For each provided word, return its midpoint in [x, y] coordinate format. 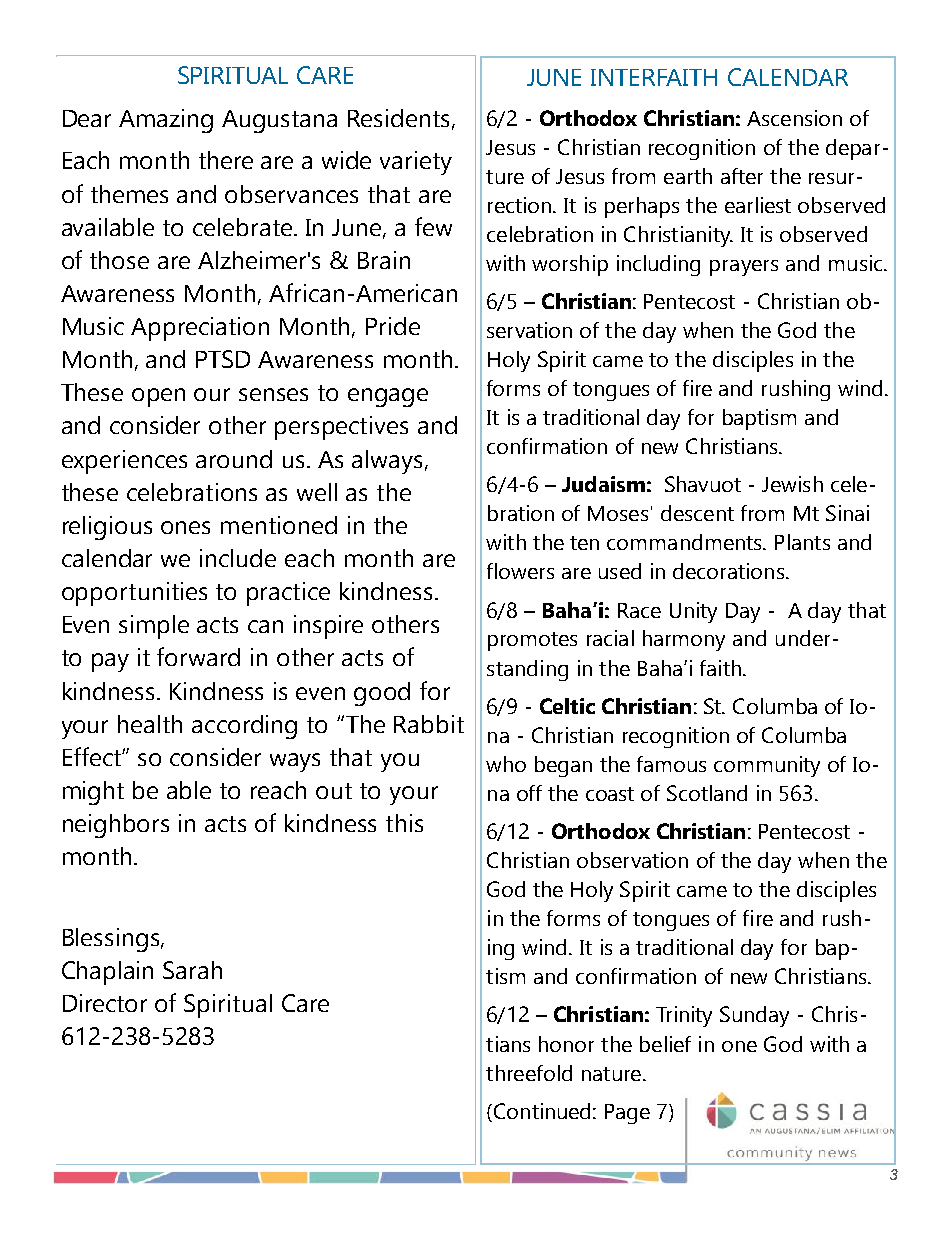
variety [416, 163]
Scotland [707, 793]
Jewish [792, 484]
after [742, 176]
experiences [124, 462]
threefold [529, 1073]
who [506, 764]
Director [105, 1003]
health [150, 724]
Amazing [166, 121]
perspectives [341, 428]
